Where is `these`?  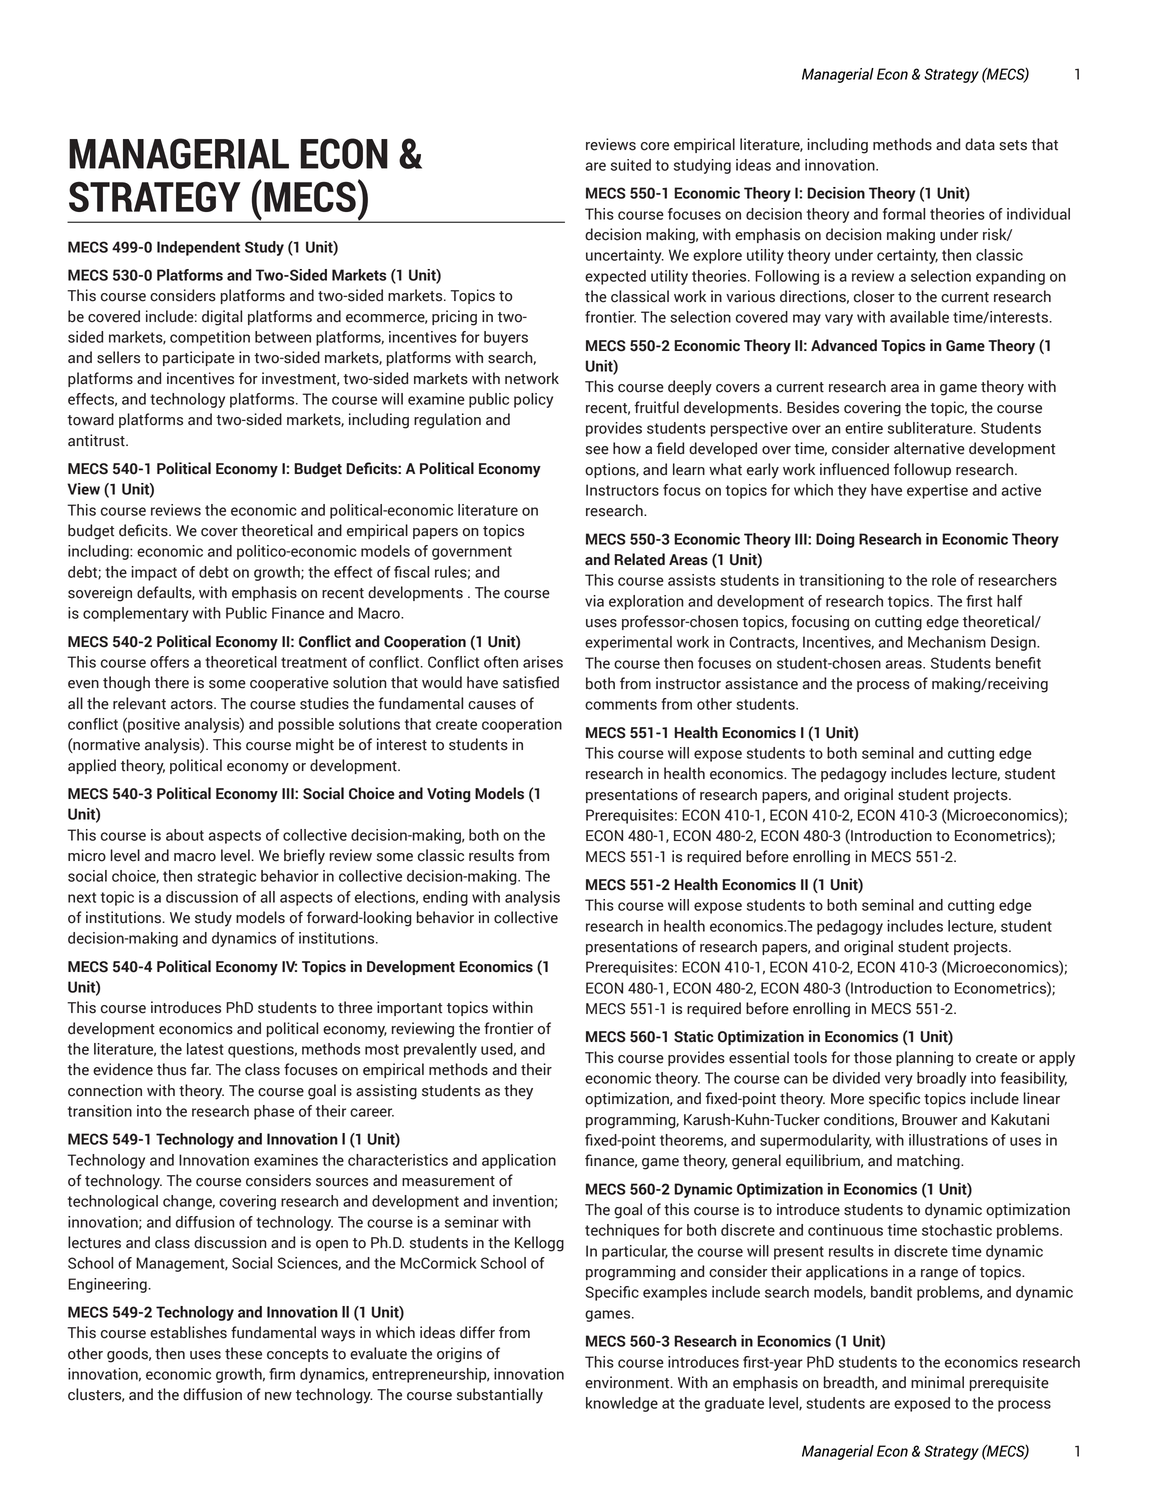 these is located at coordinates (243, 1353).
